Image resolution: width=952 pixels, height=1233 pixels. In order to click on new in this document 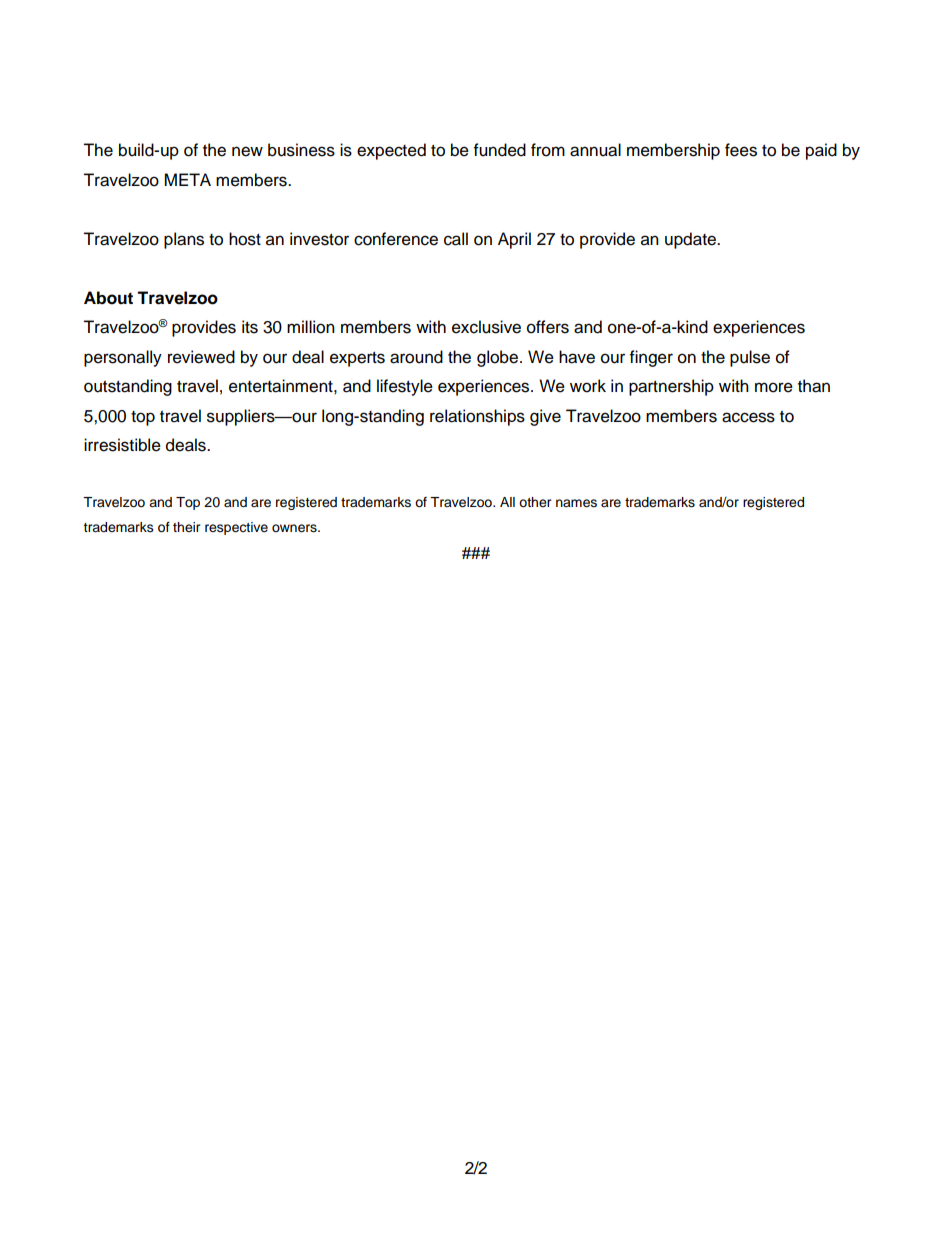, I will do `click(247, 151)`.
